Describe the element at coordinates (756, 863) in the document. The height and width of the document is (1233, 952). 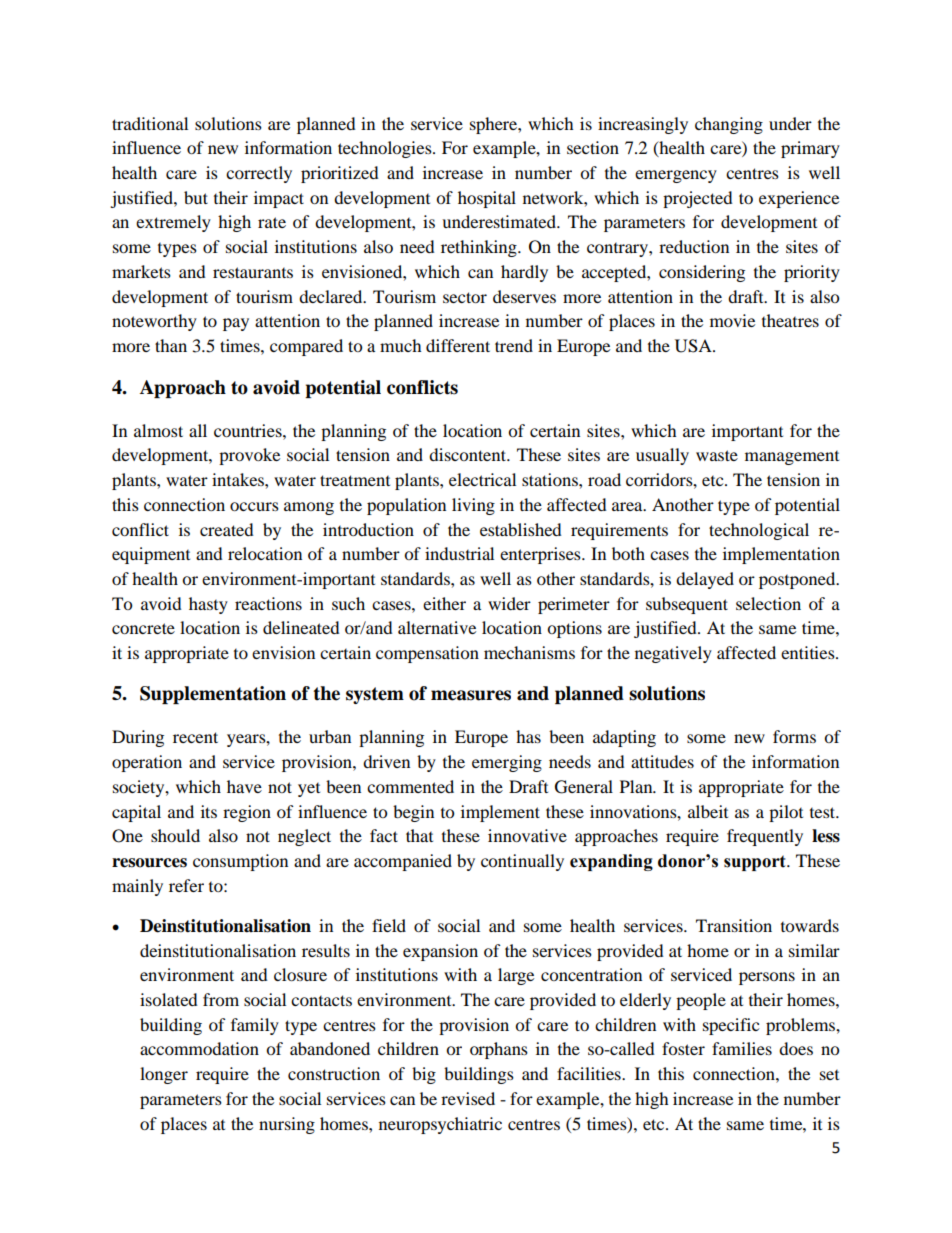
I see `support` at that location.
